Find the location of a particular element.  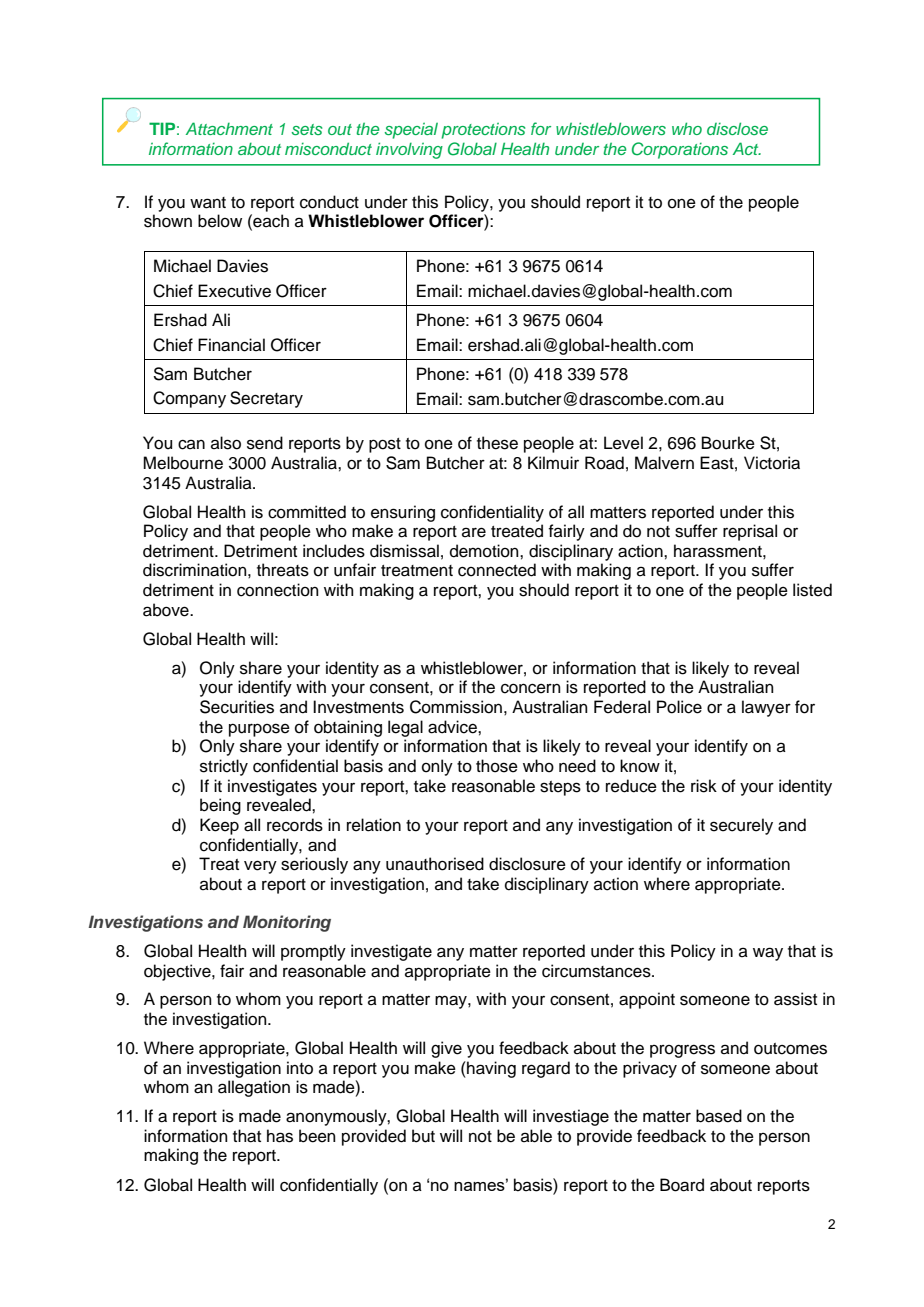

has is located at coordinates (280, 1136).
